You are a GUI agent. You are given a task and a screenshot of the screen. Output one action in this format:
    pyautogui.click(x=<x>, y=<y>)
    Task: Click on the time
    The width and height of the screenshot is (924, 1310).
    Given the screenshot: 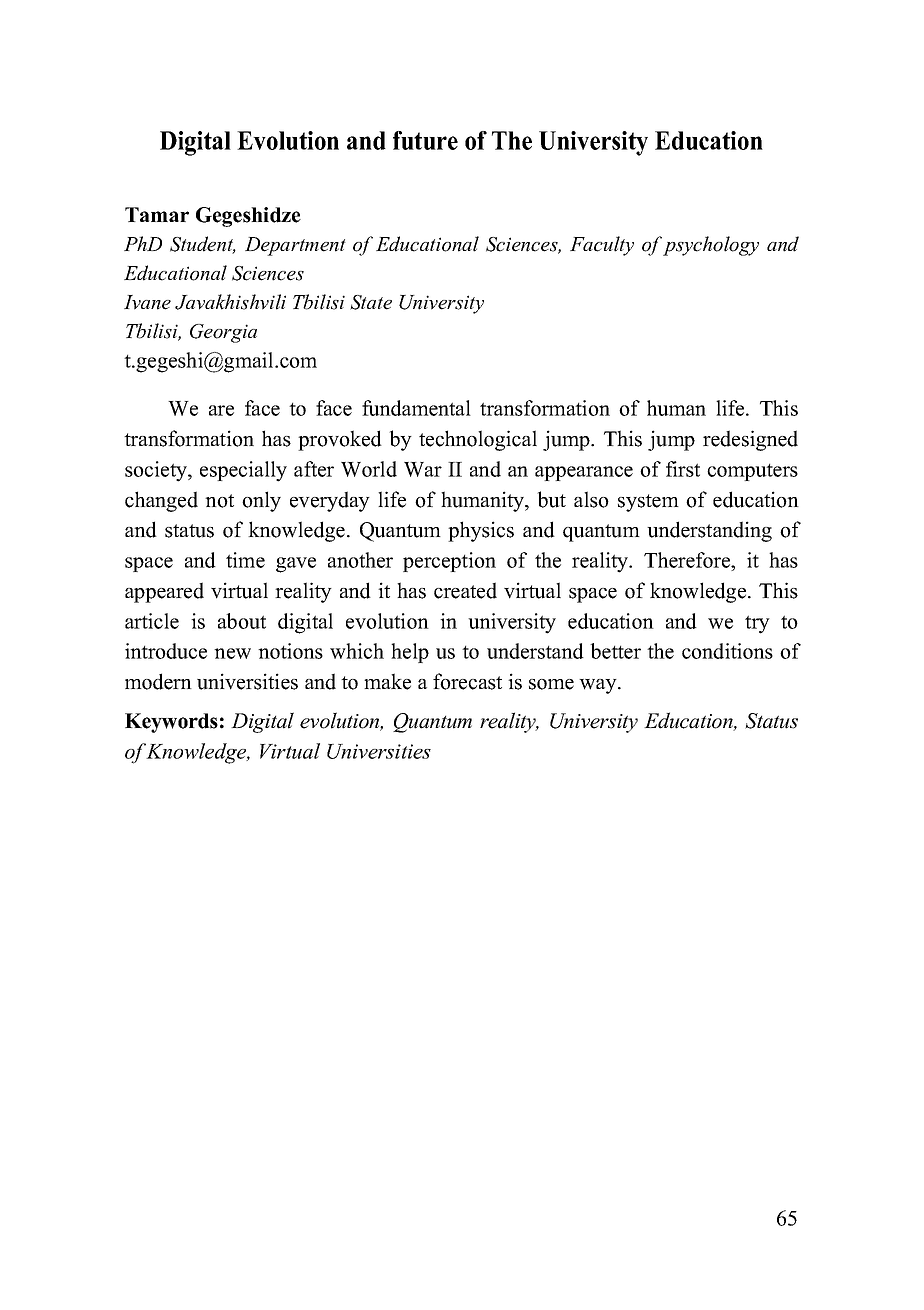 What is the action you would take?
    pyautogui.click(x=245, y=560)
